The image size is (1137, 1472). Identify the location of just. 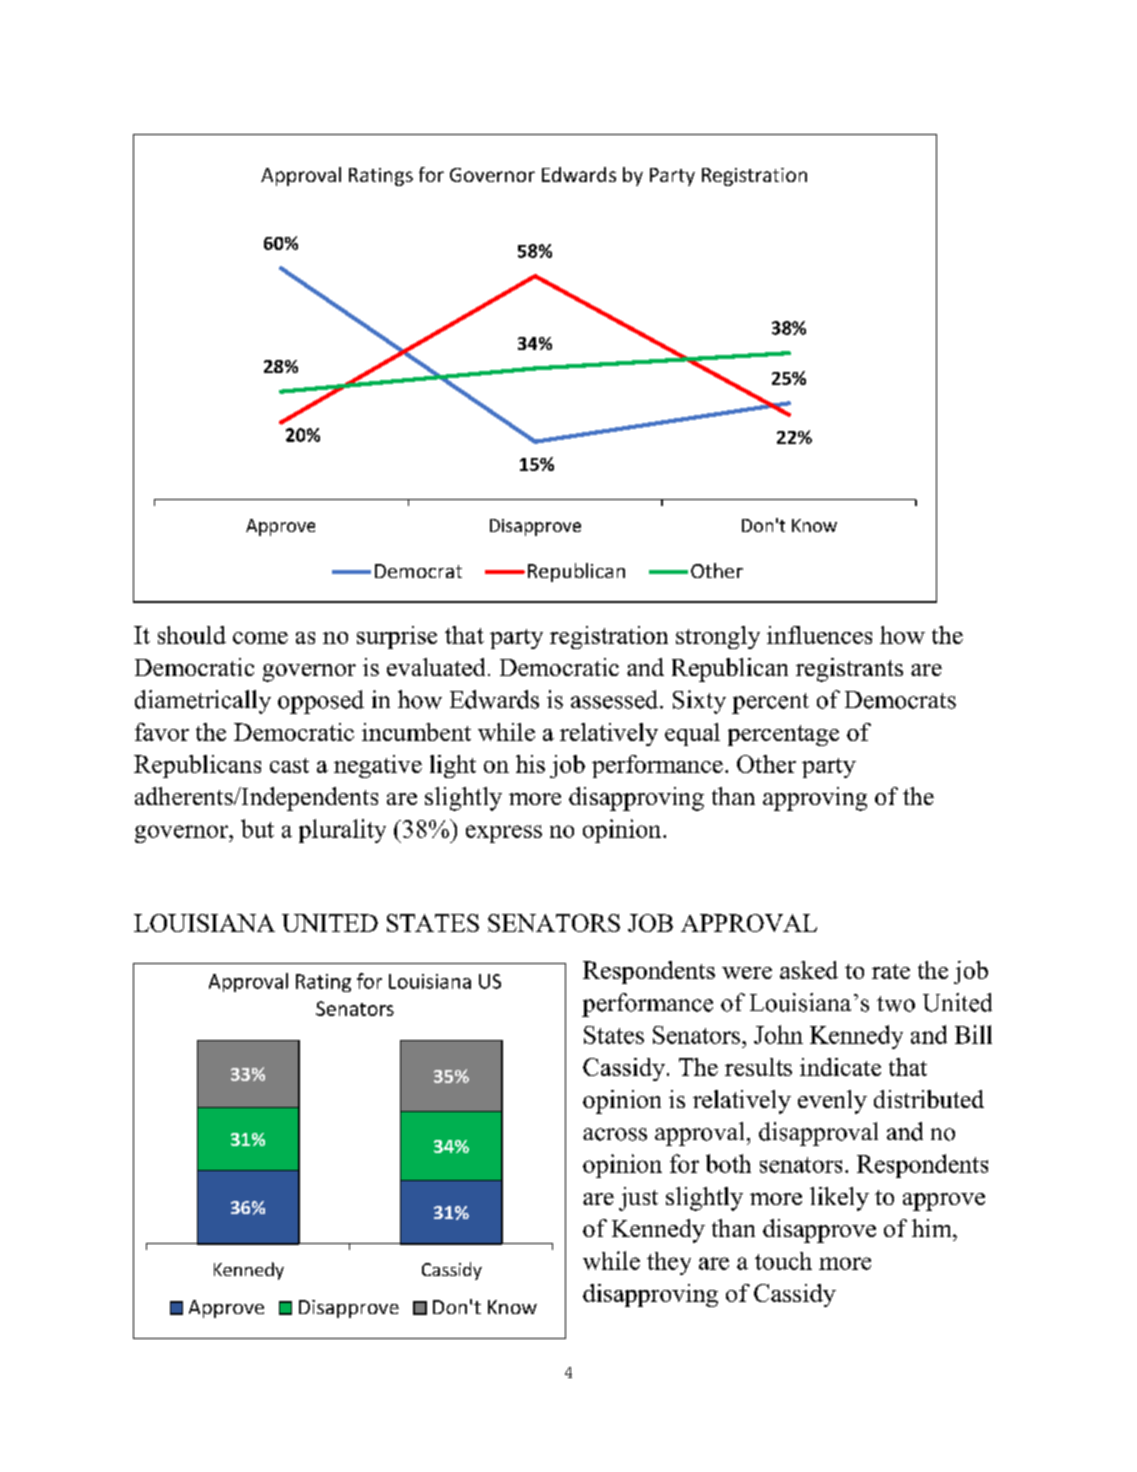
(638, 1199).
